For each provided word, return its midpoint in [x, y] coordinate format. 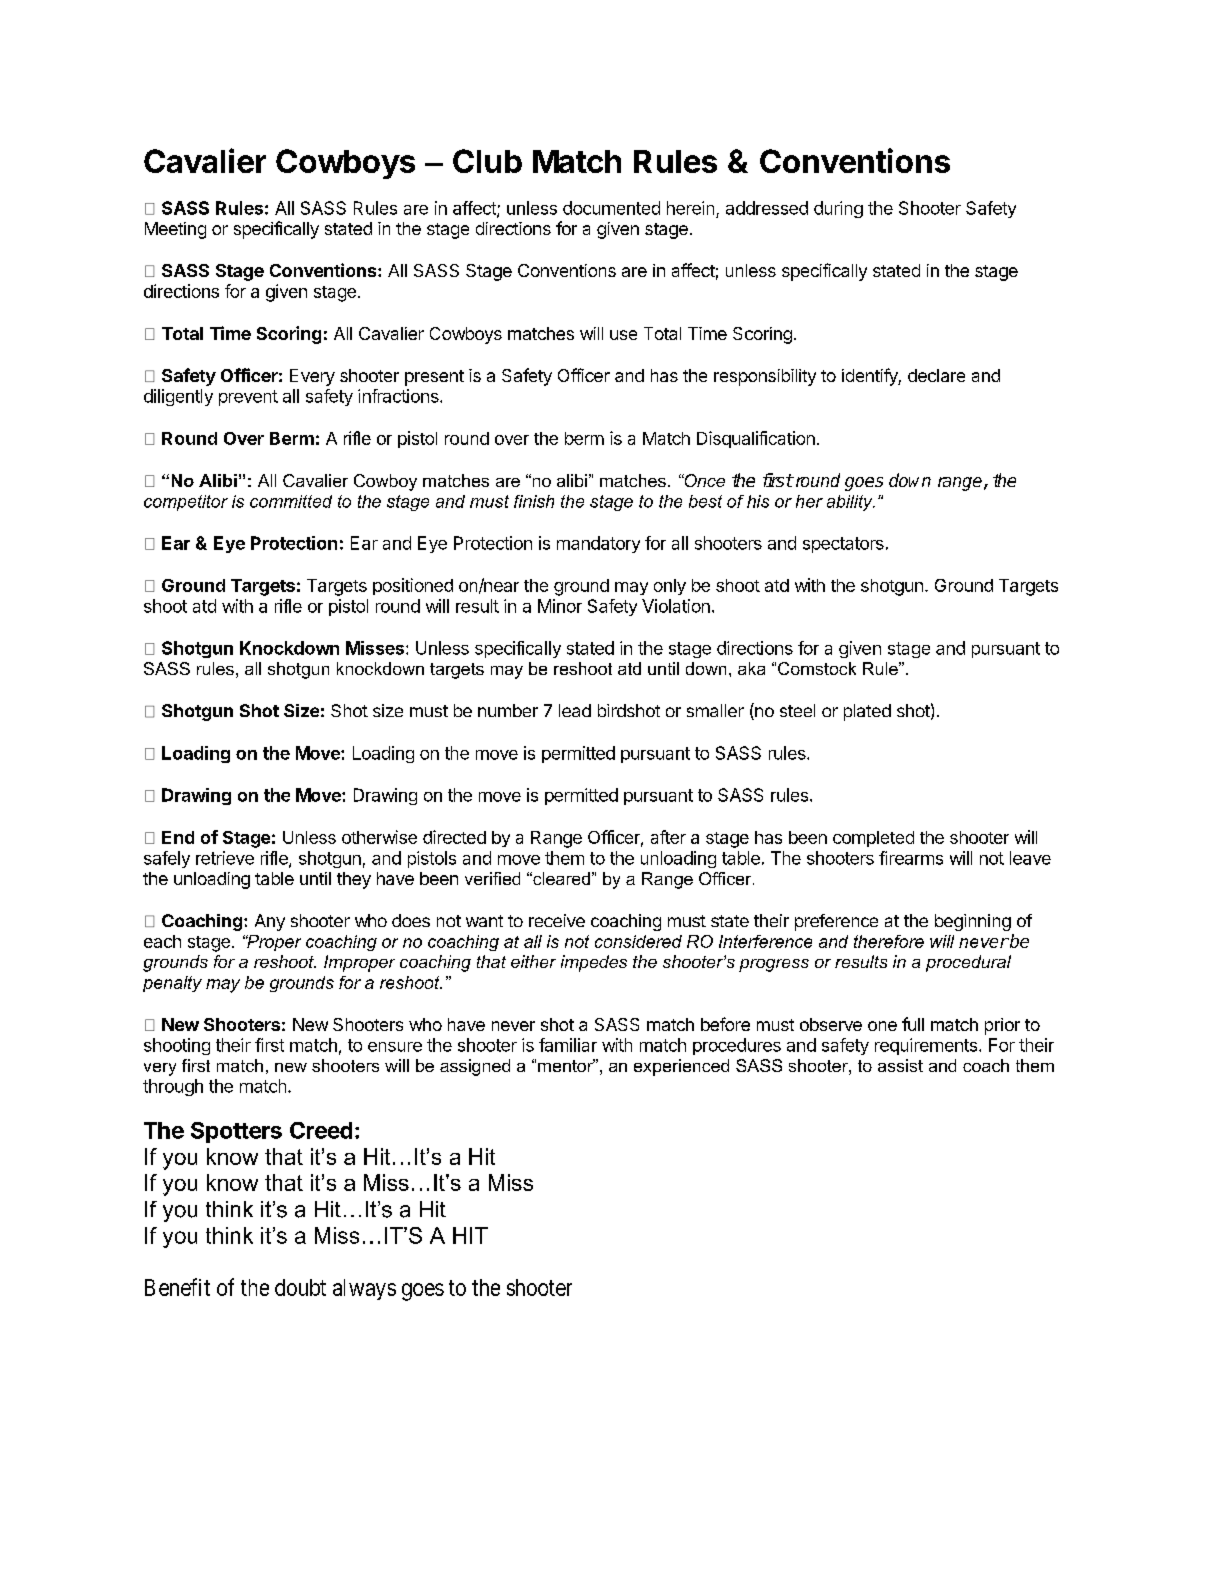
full [913, 1024]
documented [611, 208]
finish [534, 501]
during [838, 209]
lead [575, 710]
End [178, 837]
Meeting [175, 230]
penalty [172, 984]
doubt [300, 1287]
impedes [594, 963]
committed [291, 501]
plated [867, 712]
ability [851, 503]
